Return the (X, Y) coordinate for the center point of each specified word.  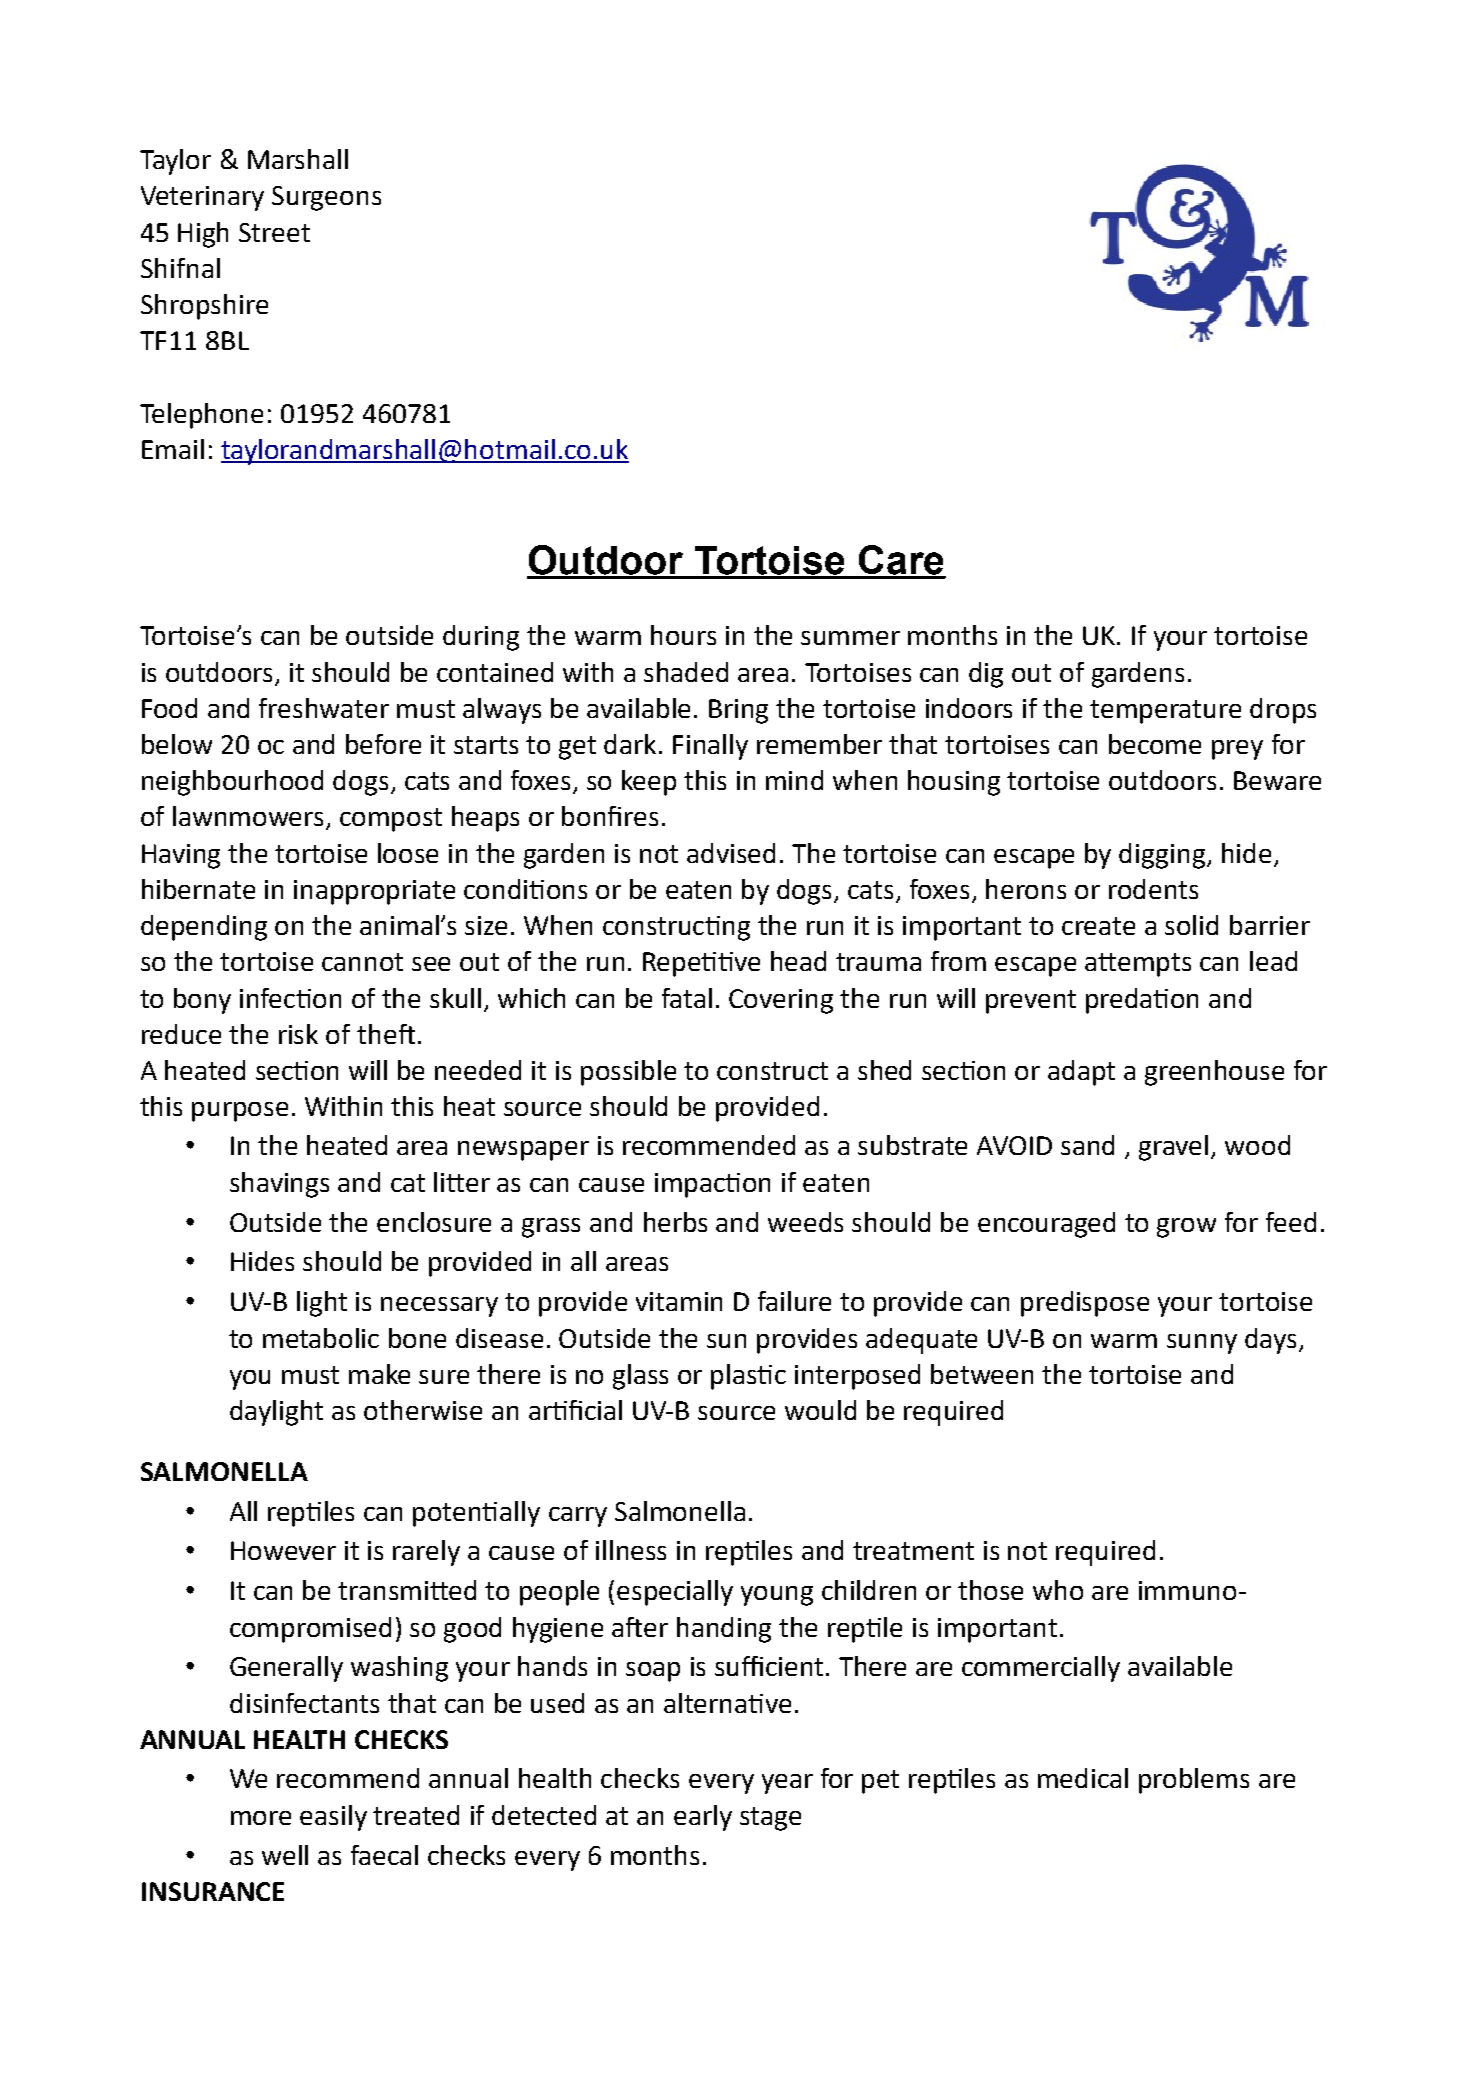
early (703, 1818)
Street (274, 232)
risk (298, 1034)
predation (1142, 1001)
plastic (748, 1377)
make (379, 1374)
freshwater (324, 708)
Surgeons (326, 198)
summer (850, 638)
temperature (1165, 712)
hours (683, 635)
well (285, 1855)
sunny (1202, 1344)
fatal (687, 998)
